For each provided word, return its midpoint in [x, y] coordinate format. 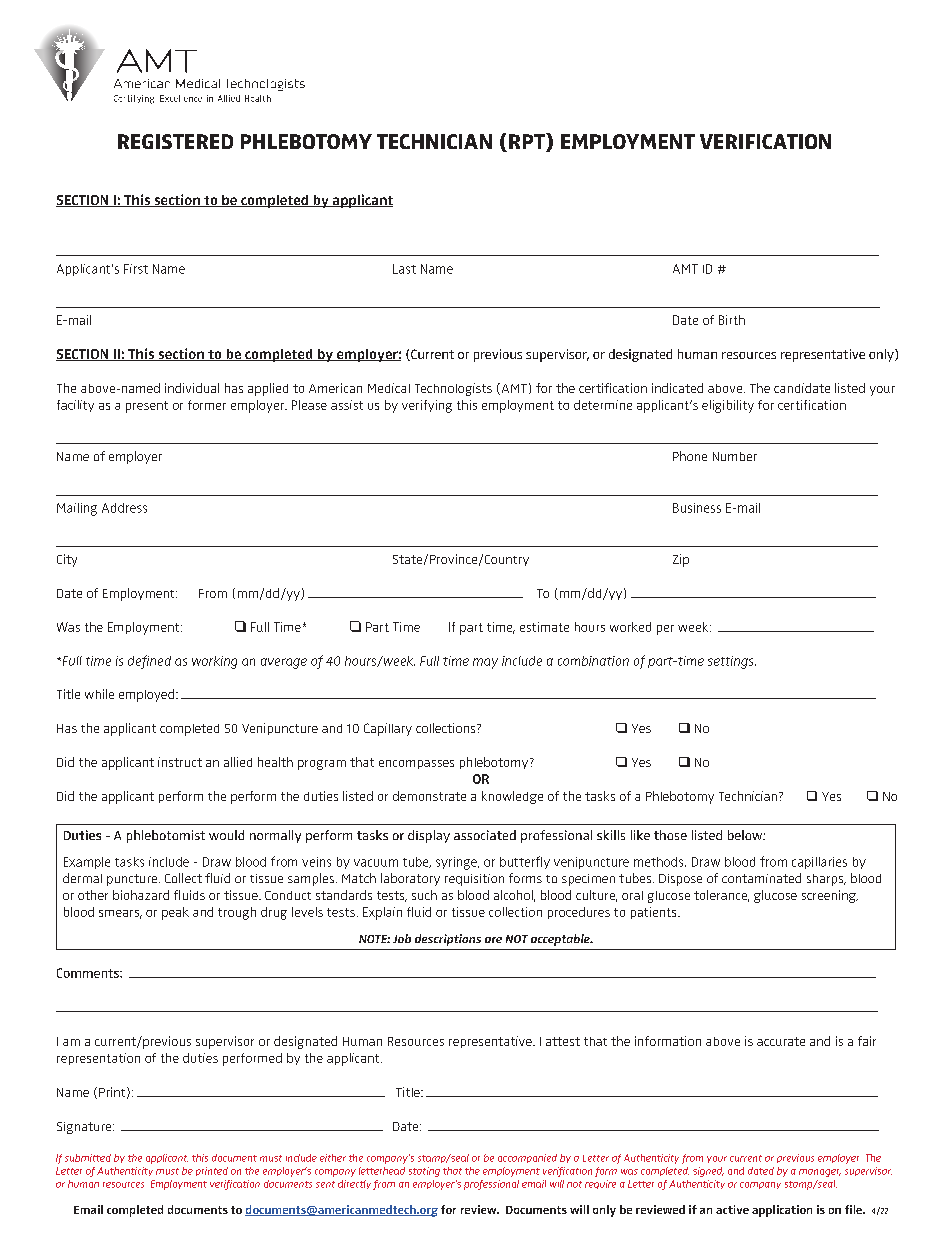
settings [732, 662]
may [485, 663]
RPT [528, 141]
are [493, 940]
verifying [427, 406]
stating [424, 1172]
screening [830, 896]
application [782, 1211]
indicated [677, 388]
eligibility [728, 406]
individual [192, 388]
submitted [88, 1158]
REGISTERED [175, 141]
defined [149, 662]
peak [175, 913]
